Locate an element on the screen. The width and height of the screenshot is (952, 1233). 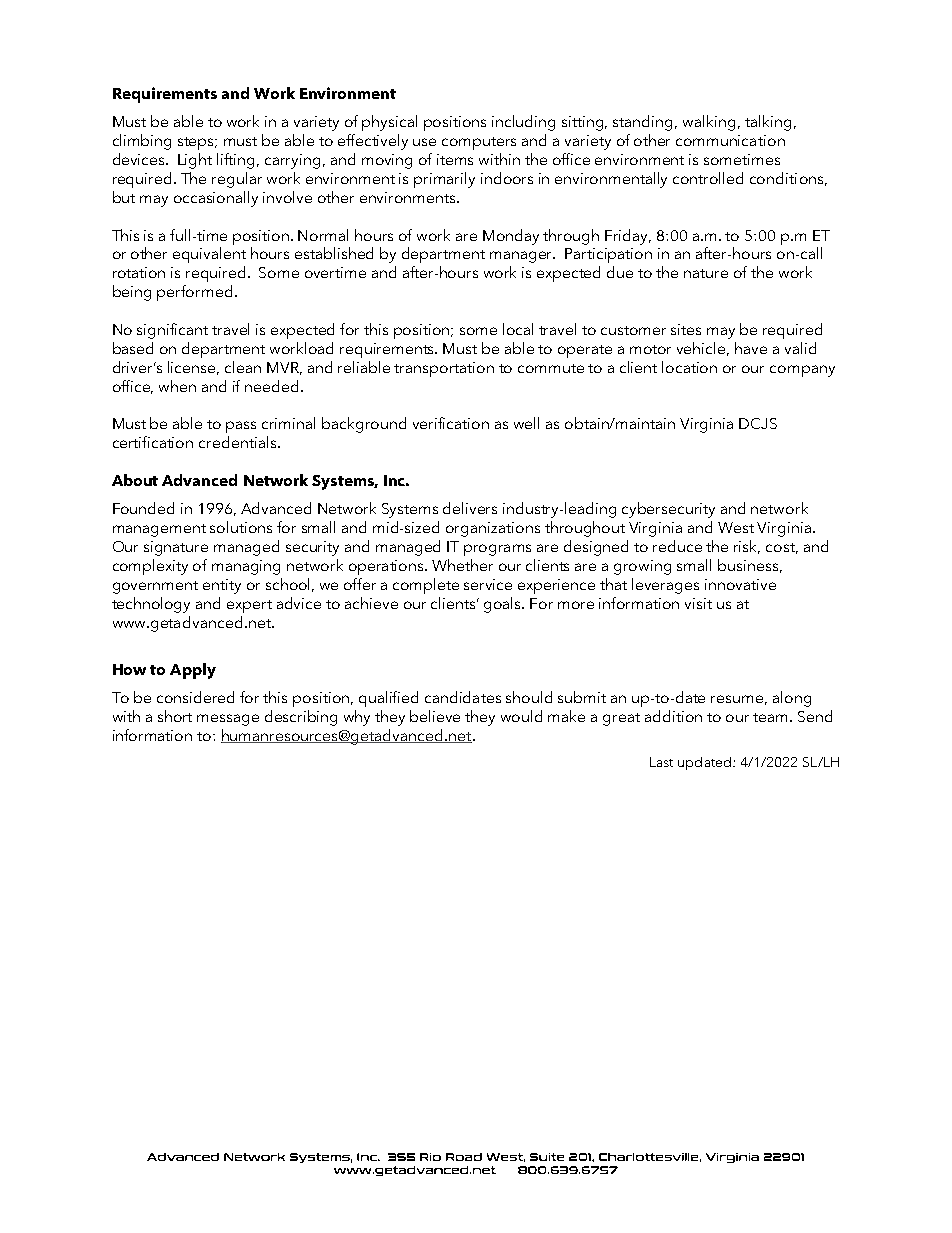
computers is located at coordinates (479, 143).
